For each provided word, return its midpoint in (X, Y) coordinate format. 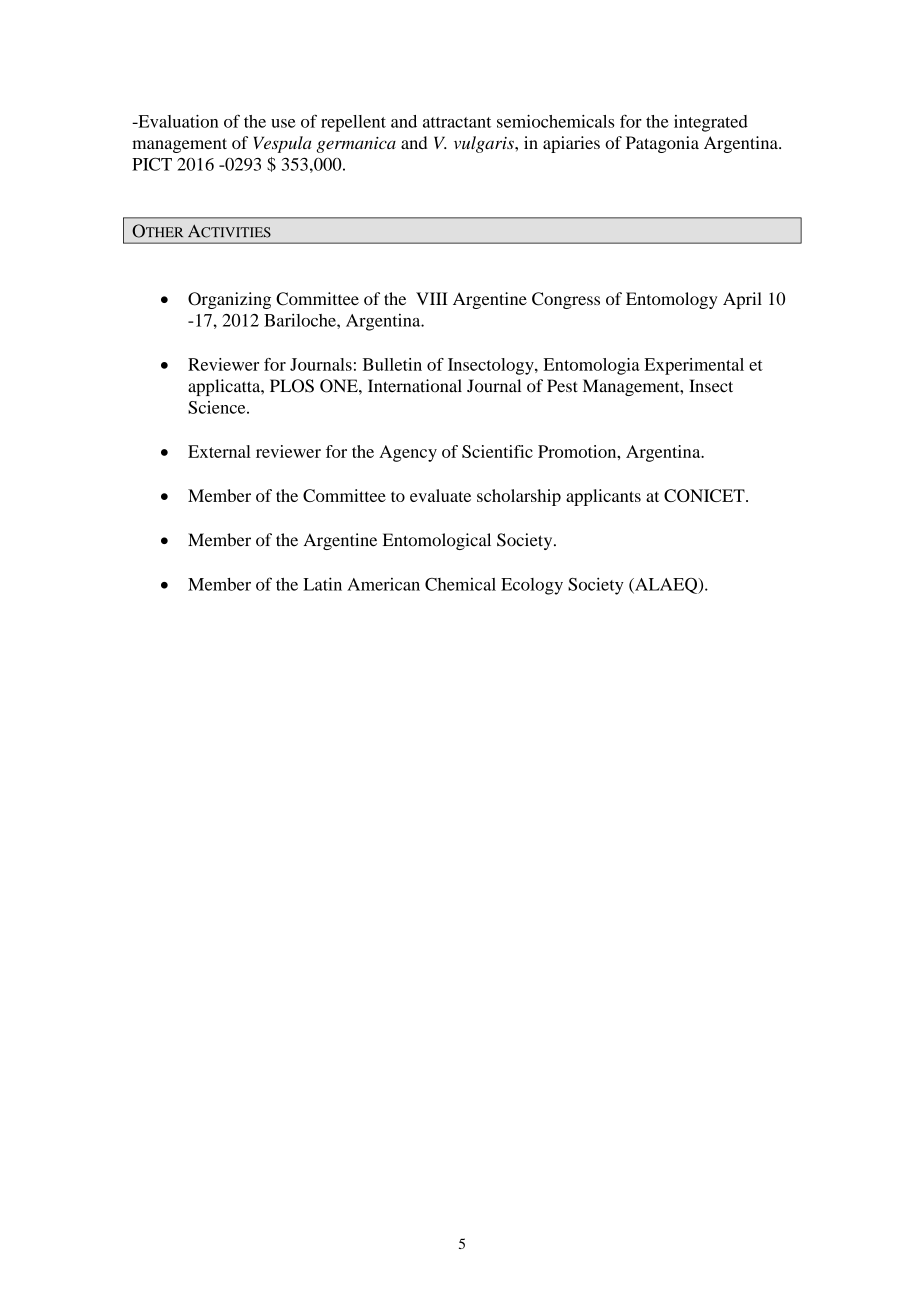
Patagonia (662, 144)
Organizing (229, 300)
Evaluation (177, 121)
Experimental (694, 366)
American (383, 584)
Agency (408, 453)
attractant (457, 122)
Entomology (671, 300)
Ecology (532, 586)
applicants (603, 497)
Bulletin (392, 364)
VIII (432, 298)
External (219, 451)
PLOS (292, 386)
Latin (322, 584)
